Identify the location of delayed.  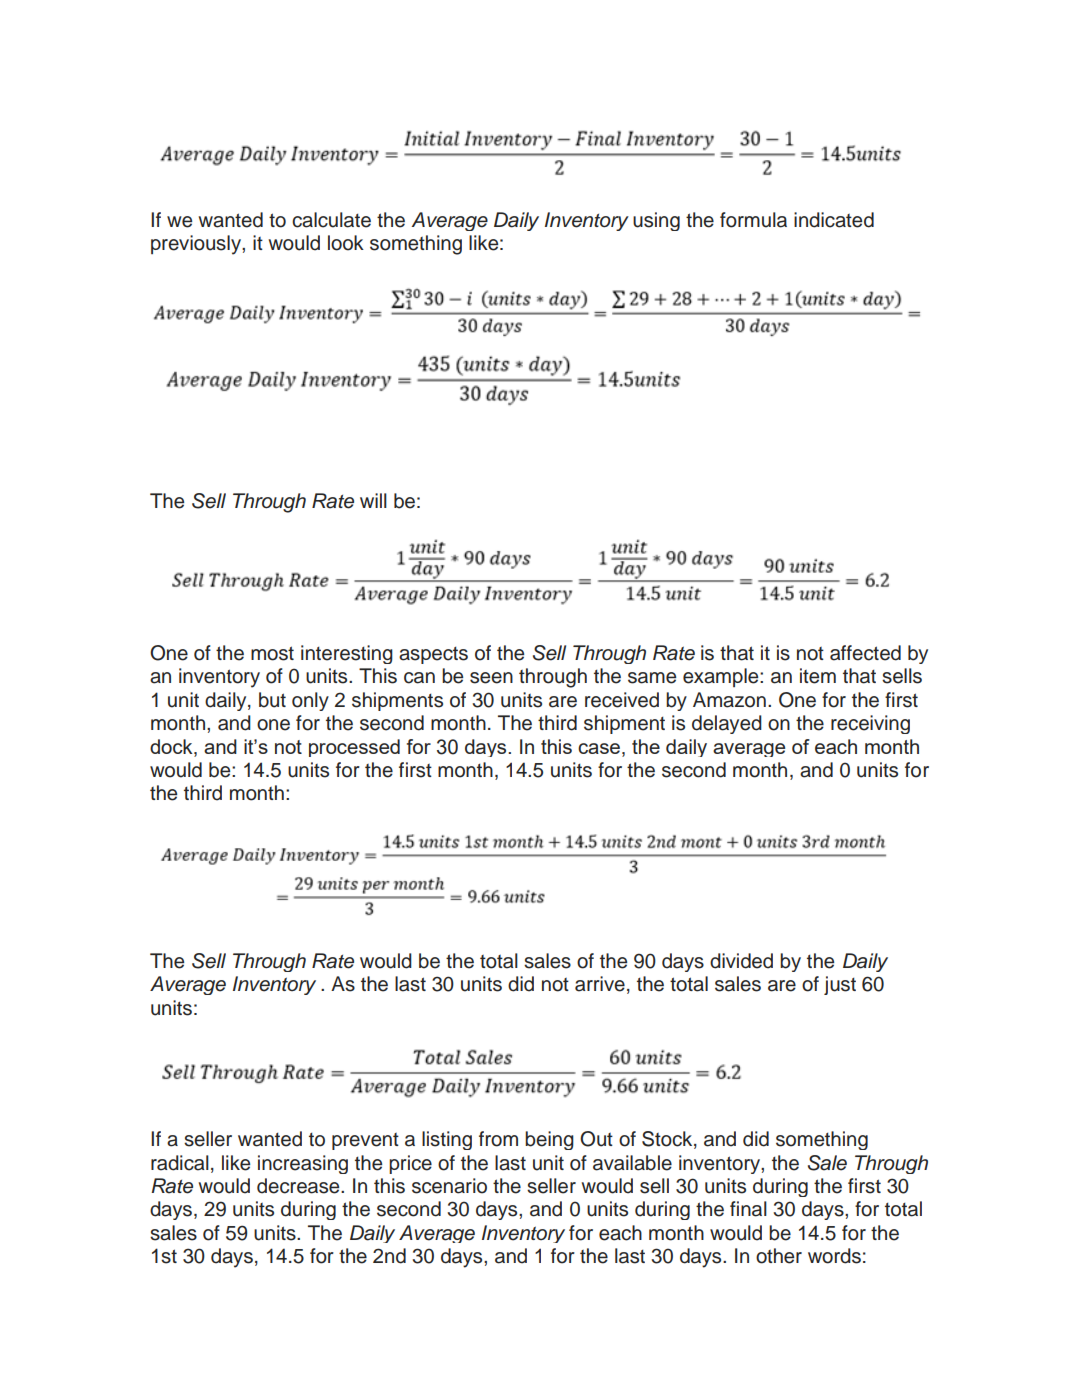
(727, 724).
